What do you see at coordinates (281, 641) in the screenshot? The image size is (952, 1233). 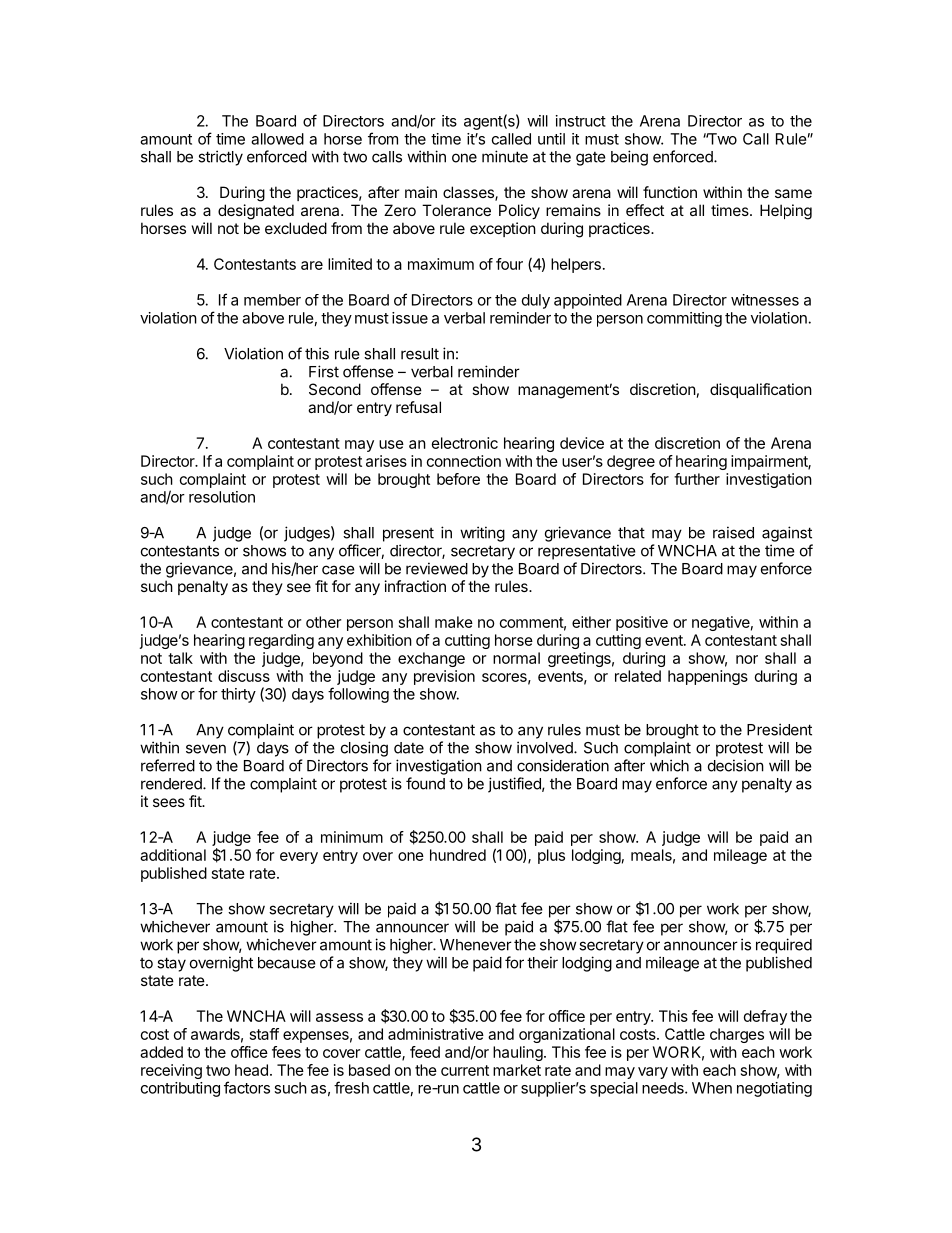 I see `regarding` at bounding box center [281, 641].
